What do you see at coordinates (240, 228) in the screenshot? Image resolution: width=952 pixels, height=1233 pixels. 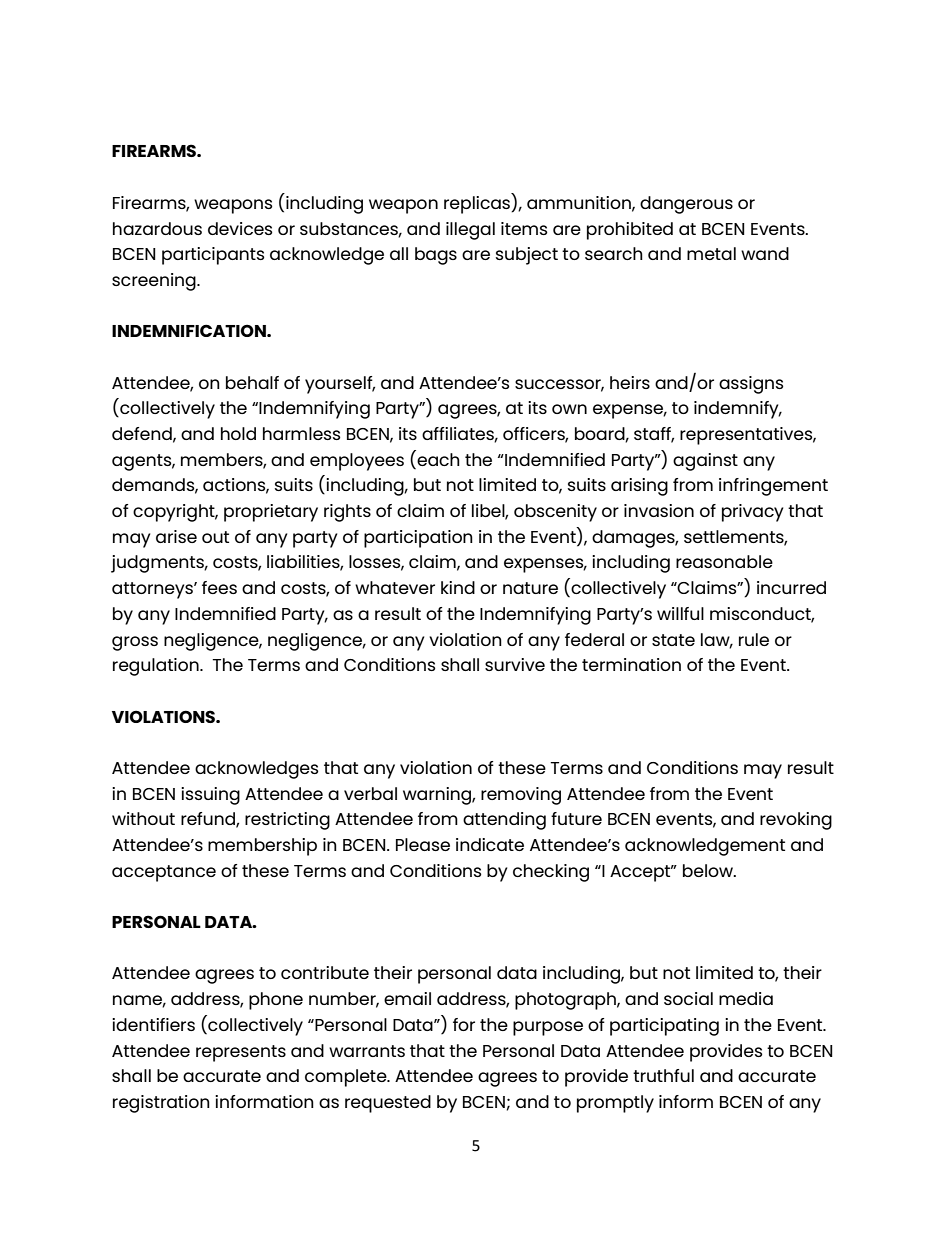 I see `devices` at bounding box center [240, 228].
